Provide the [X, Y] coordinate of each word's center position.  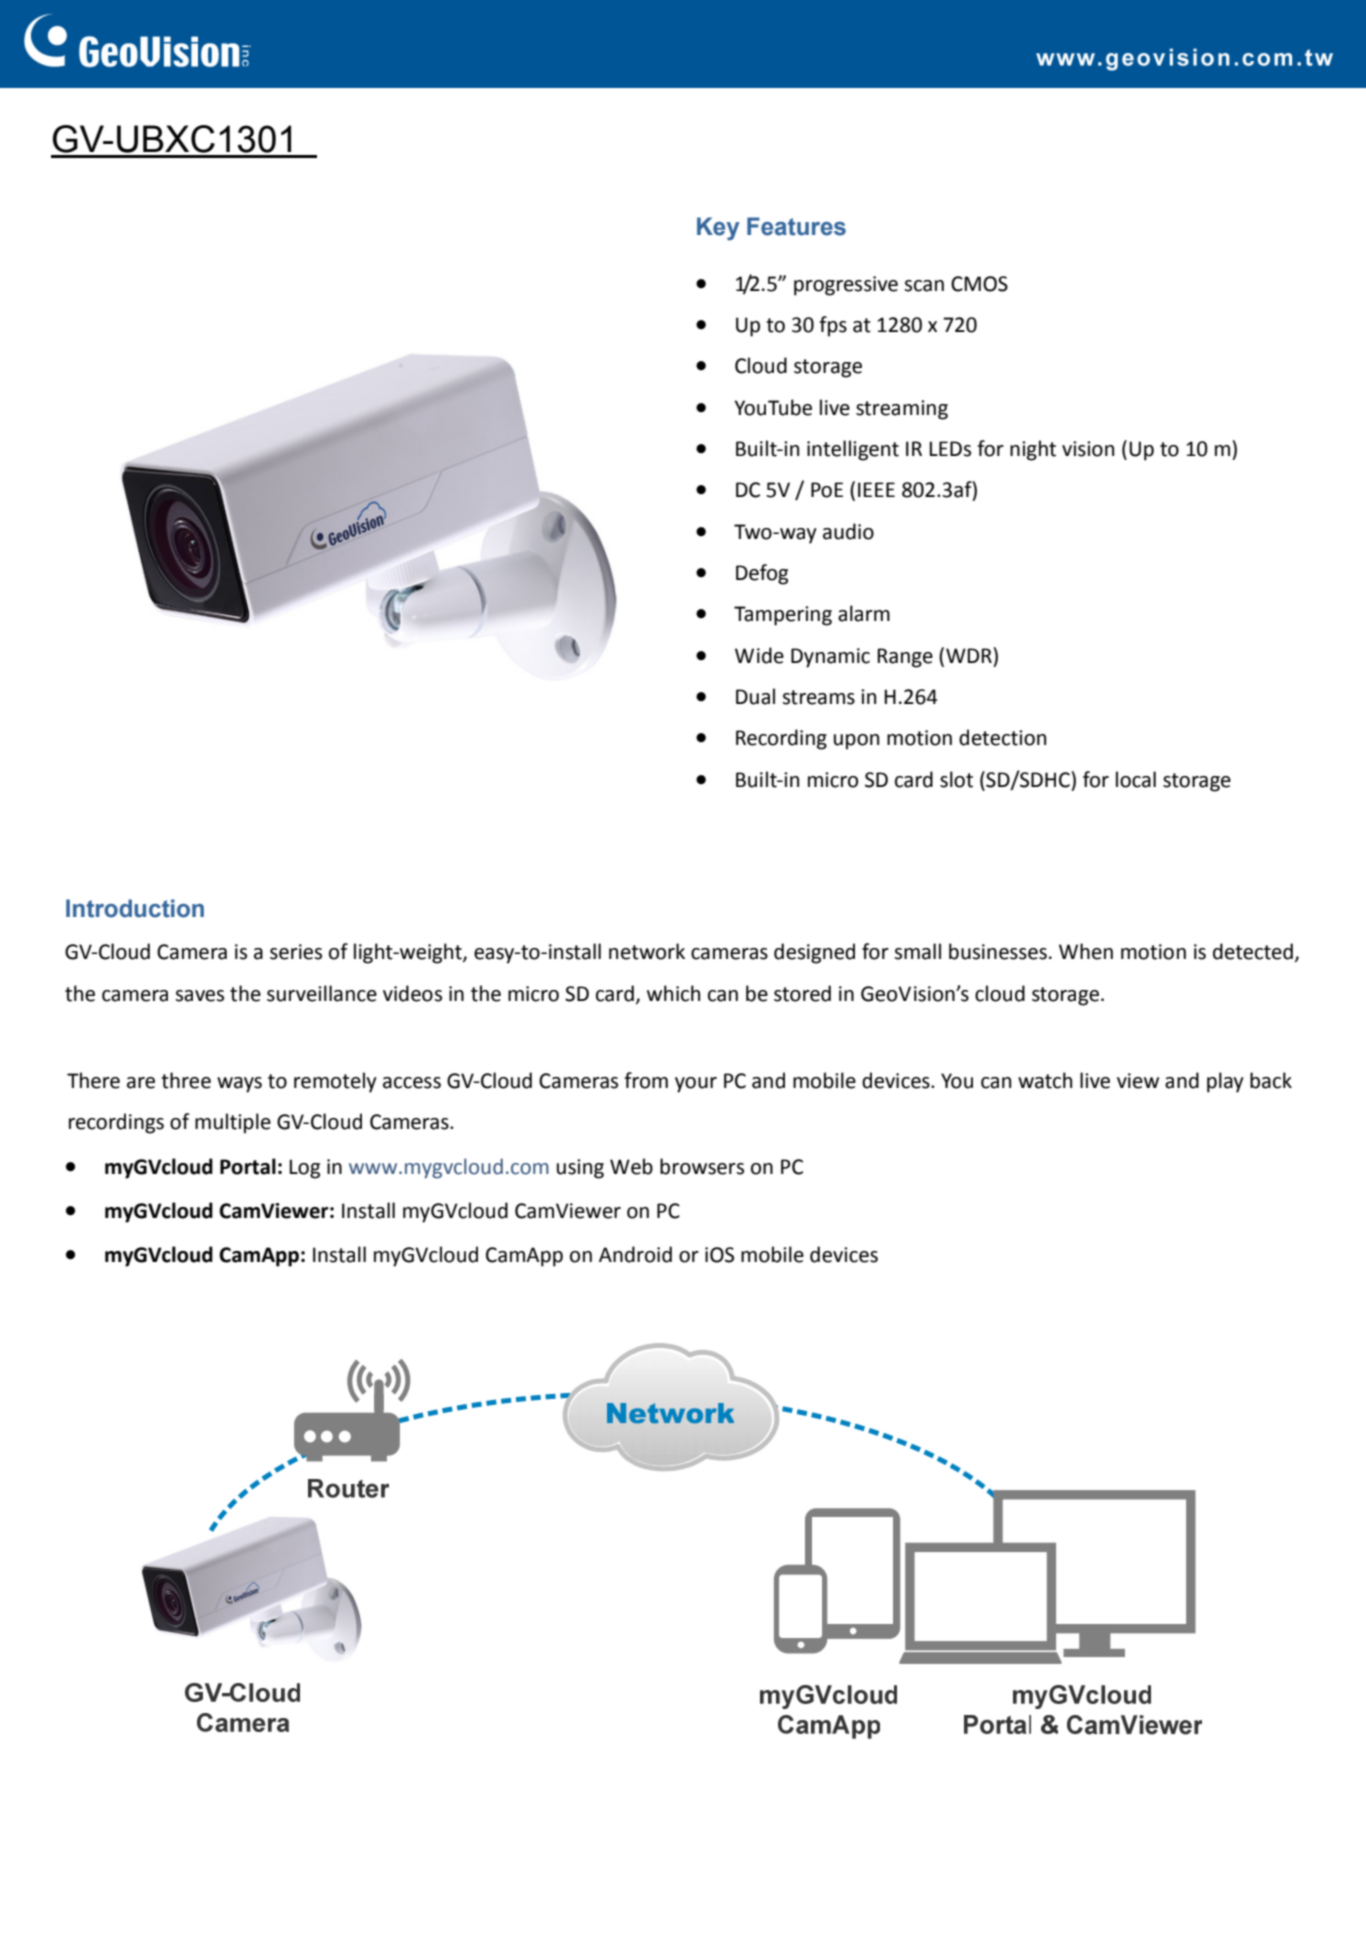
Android [635, 1254]
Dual [755, 696]
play [1225, 1082]
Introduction [135, 908]
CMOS [979, 284]
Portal [248, 1166]
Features [796, 226]
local [1136, 779]
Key [718, 228]
